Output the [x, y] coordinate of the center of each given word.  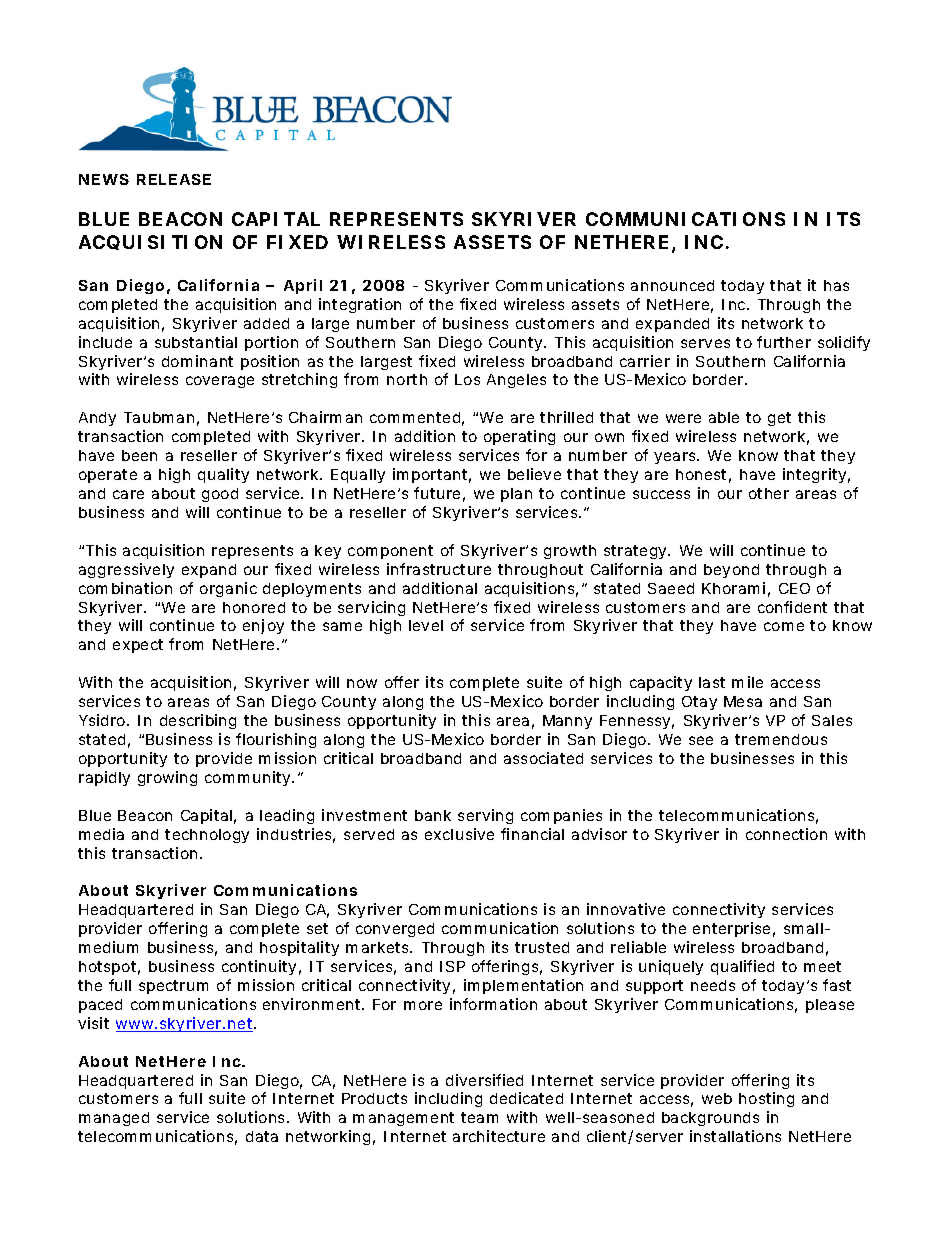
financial [532, 834]
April [303, 286]
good [220, 495]
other [769, 493]
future [439, 494]
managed [114, 1119]
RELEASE [174, 179]
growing [167, 778]
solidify [844, 343]
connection [786, 834]
